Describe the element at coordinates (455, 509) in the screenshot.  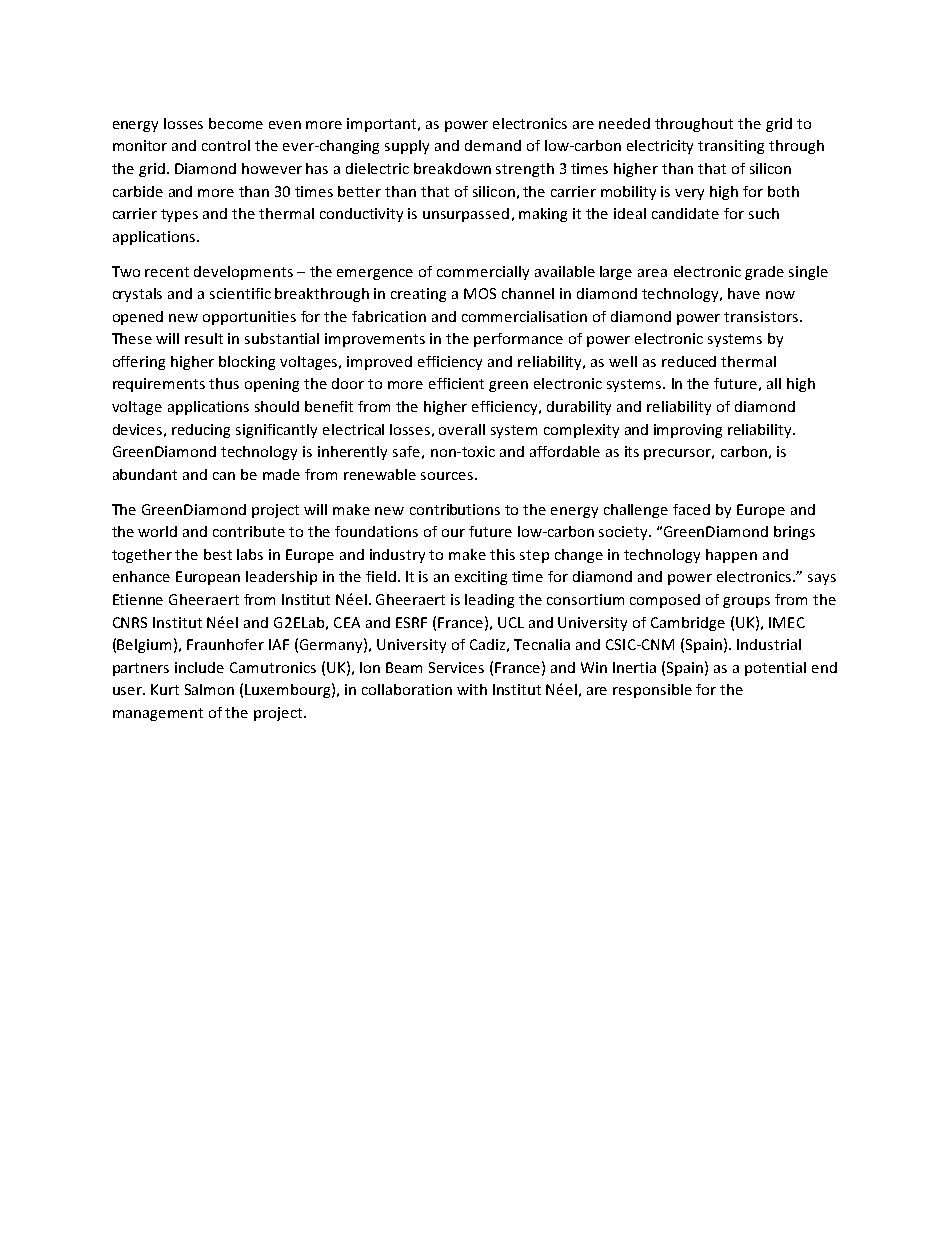
I see `contributions` at that location.
